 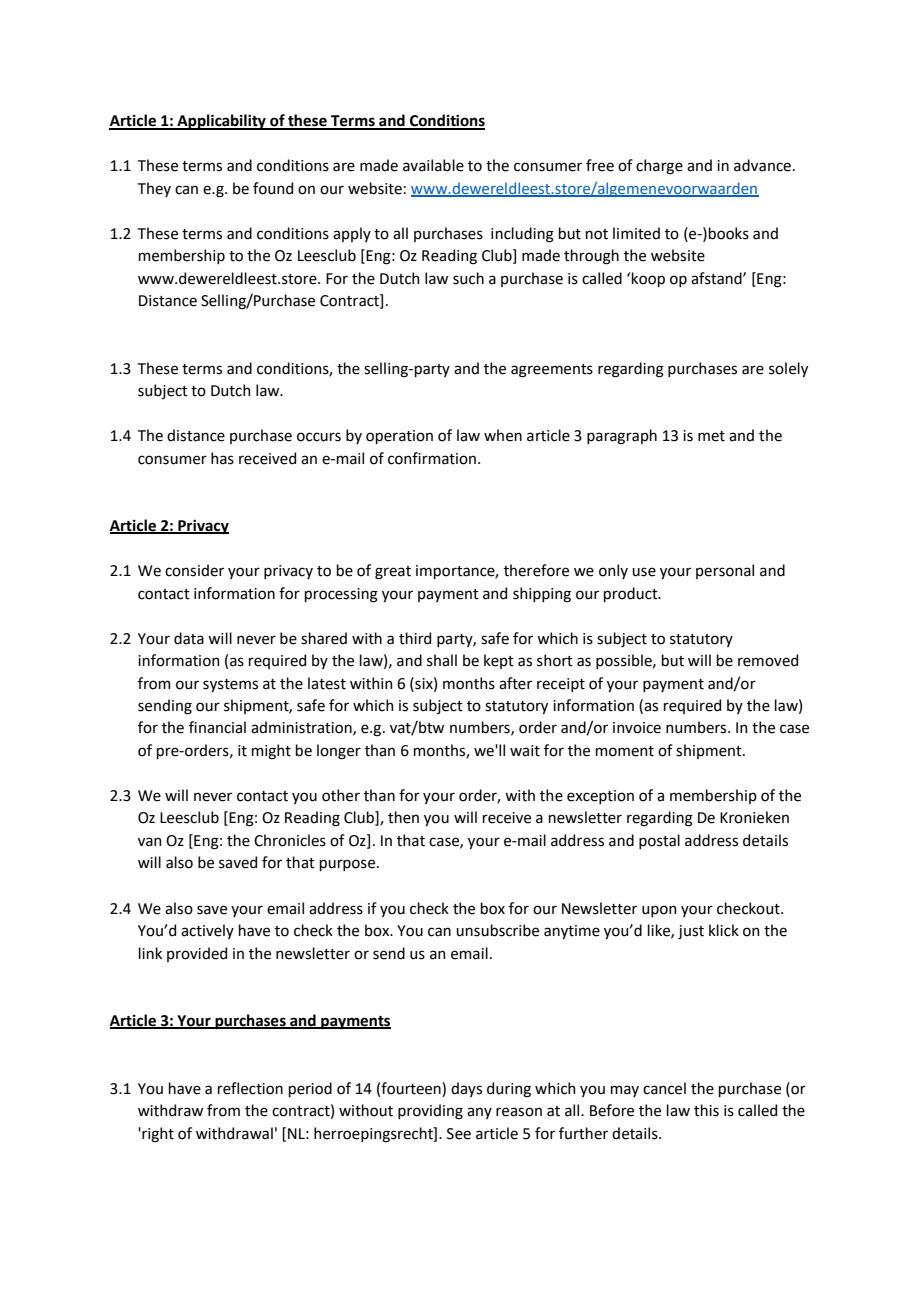 I want to click on occurs, so click(x=319, y=437).
